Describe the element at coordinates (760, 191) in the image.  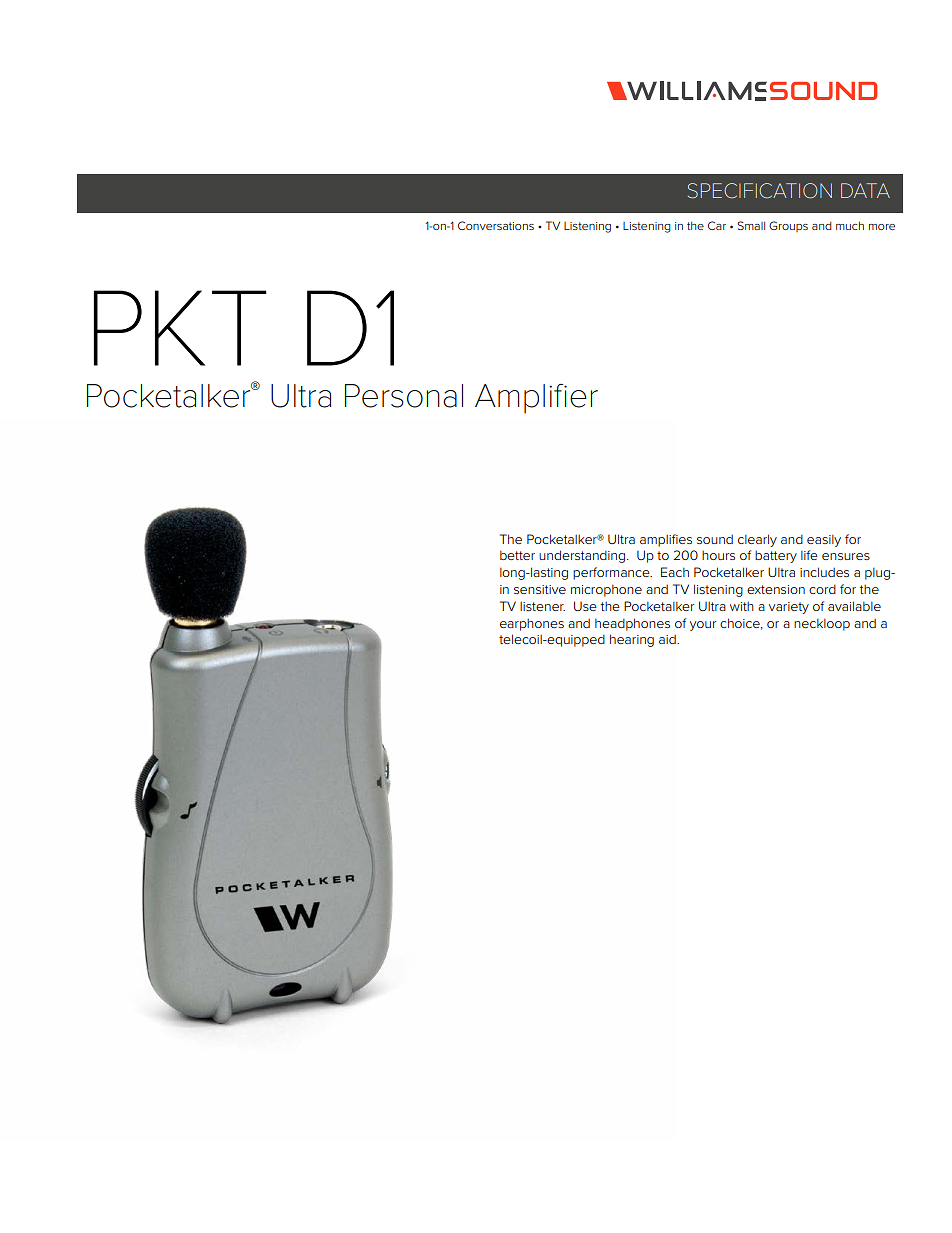
I see `SPECIFICATION` at that location.
